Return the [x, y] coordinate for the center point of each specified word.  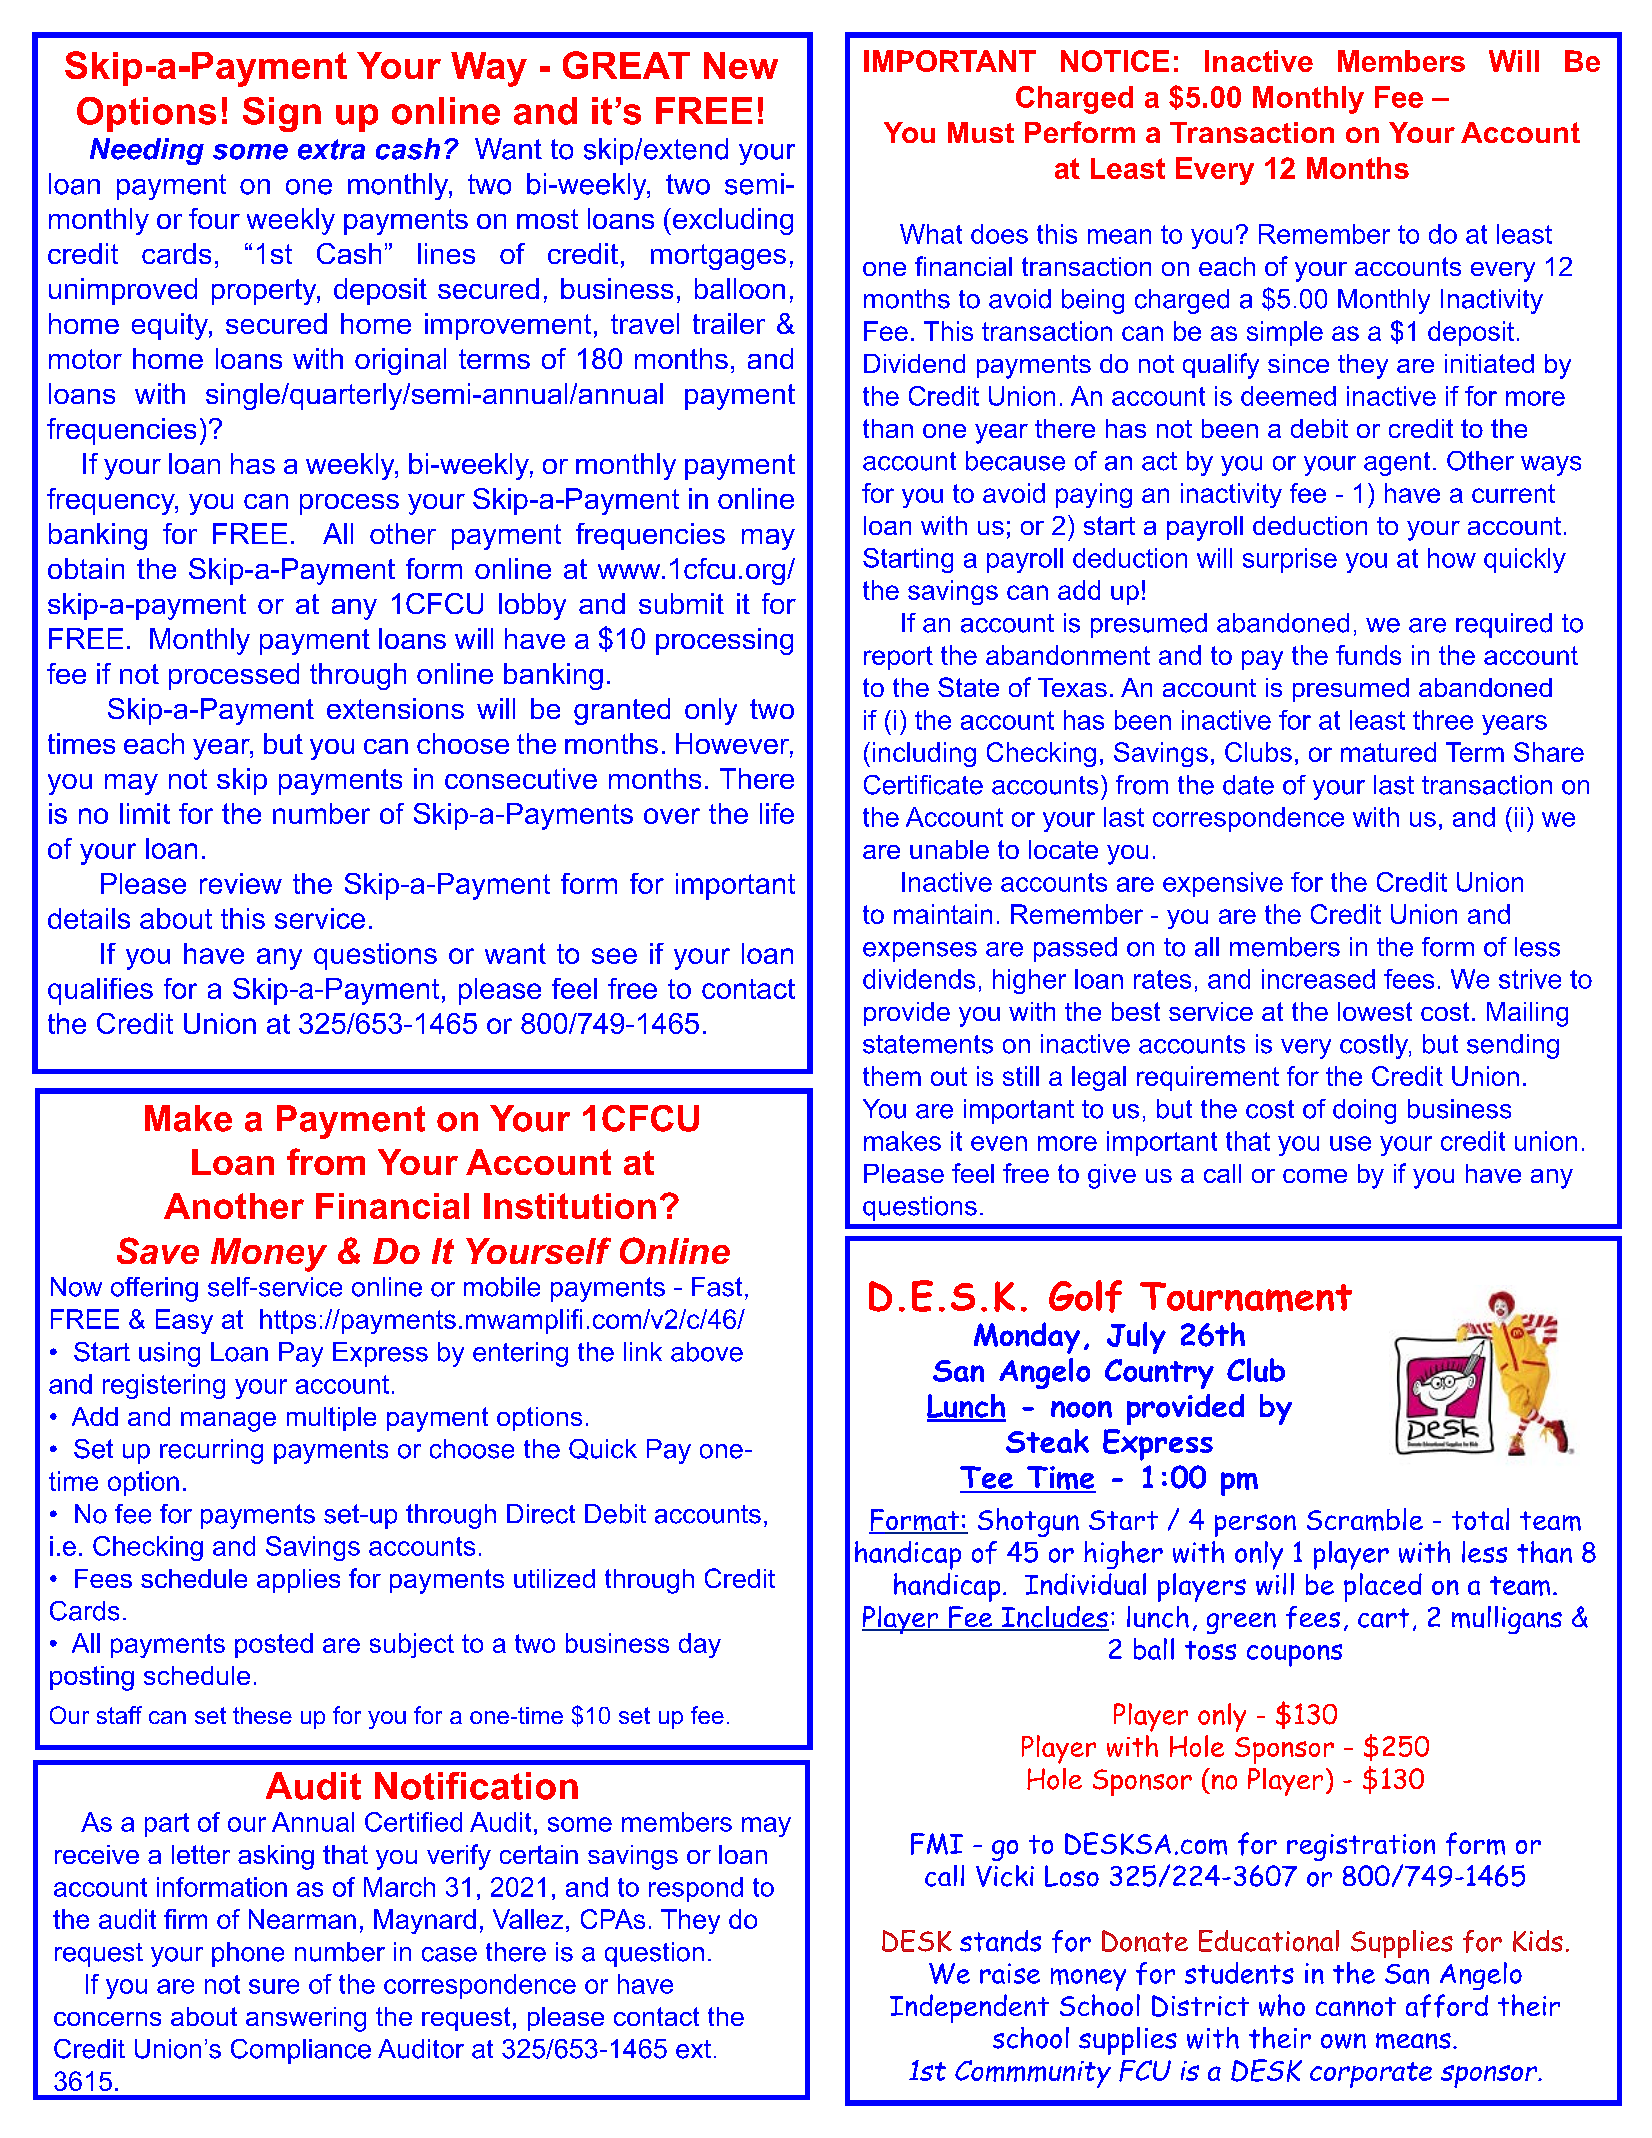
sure [274, 1986]
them [892, 1076]
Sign [282, 114]
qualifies [100, 991]
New [741, 65]
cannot [1356, 2006]
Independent [969, 2008]
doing [1364, 1111]
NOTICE [1115, 61]
